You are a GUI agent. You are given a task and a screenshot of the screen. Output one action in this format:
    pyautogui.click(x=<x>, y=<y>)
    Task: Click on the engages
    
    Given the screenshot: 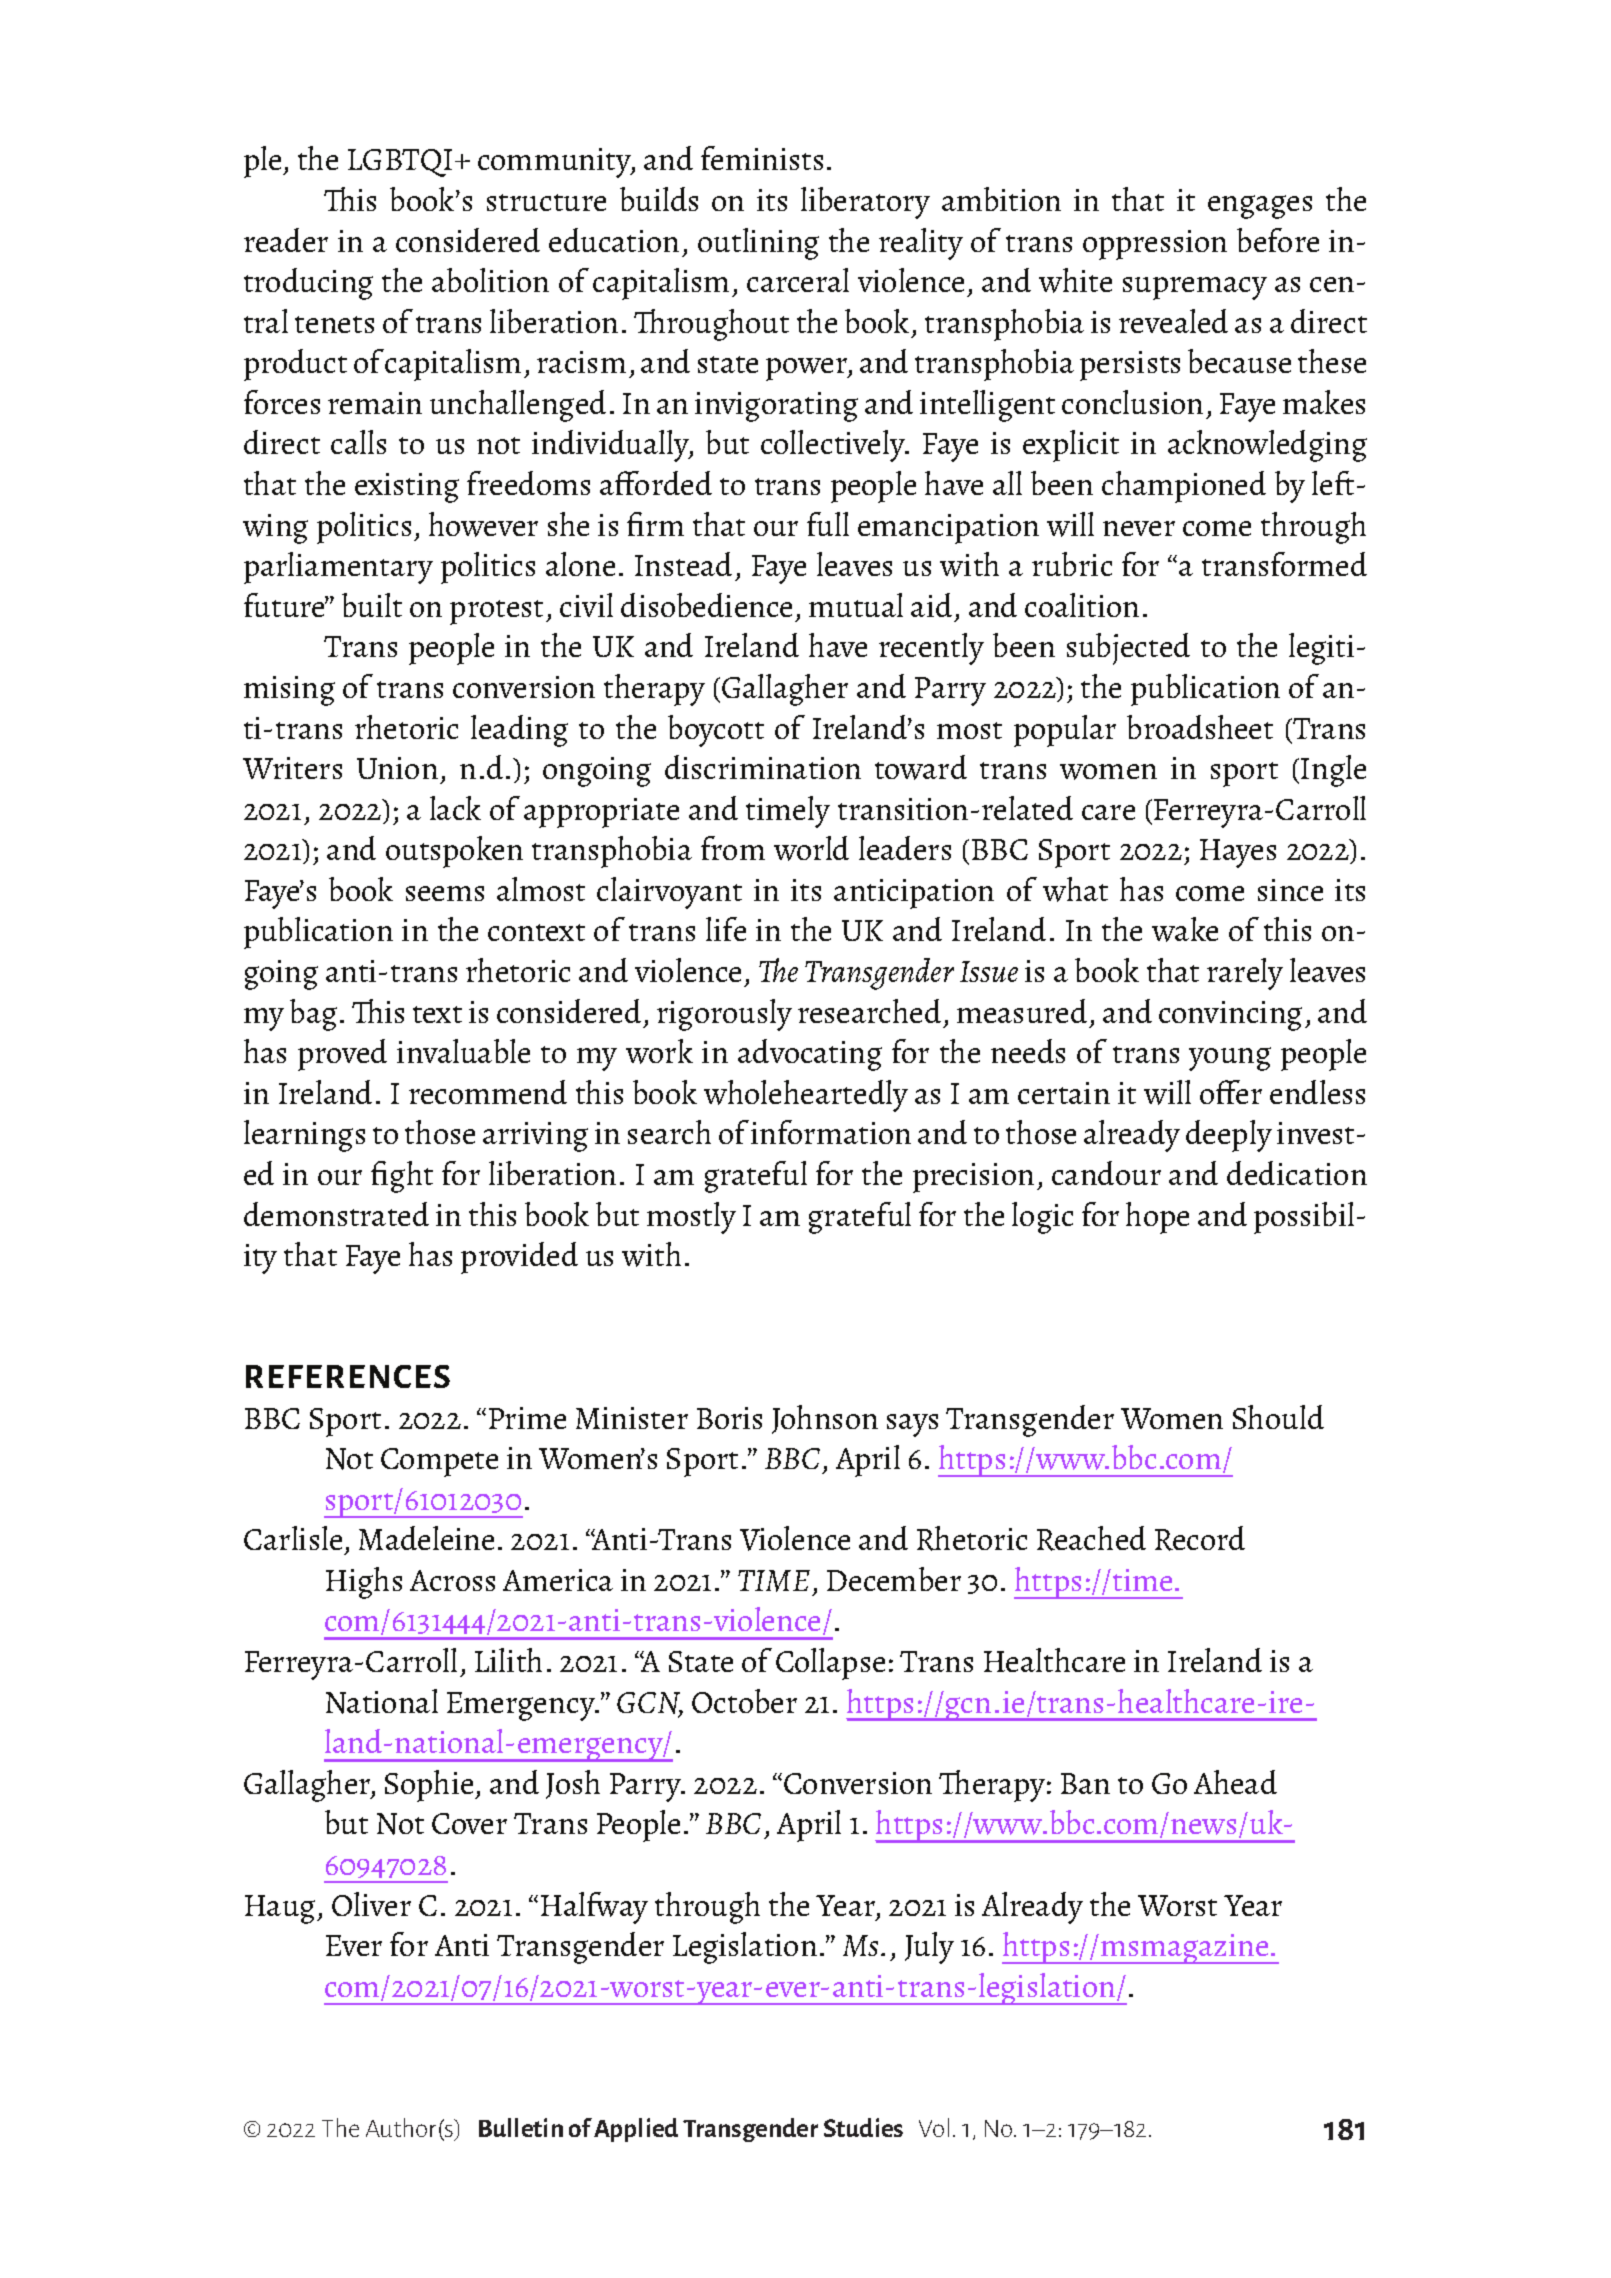 What is the action you would take?
    pyautogui.click(x=1260, y=207)
